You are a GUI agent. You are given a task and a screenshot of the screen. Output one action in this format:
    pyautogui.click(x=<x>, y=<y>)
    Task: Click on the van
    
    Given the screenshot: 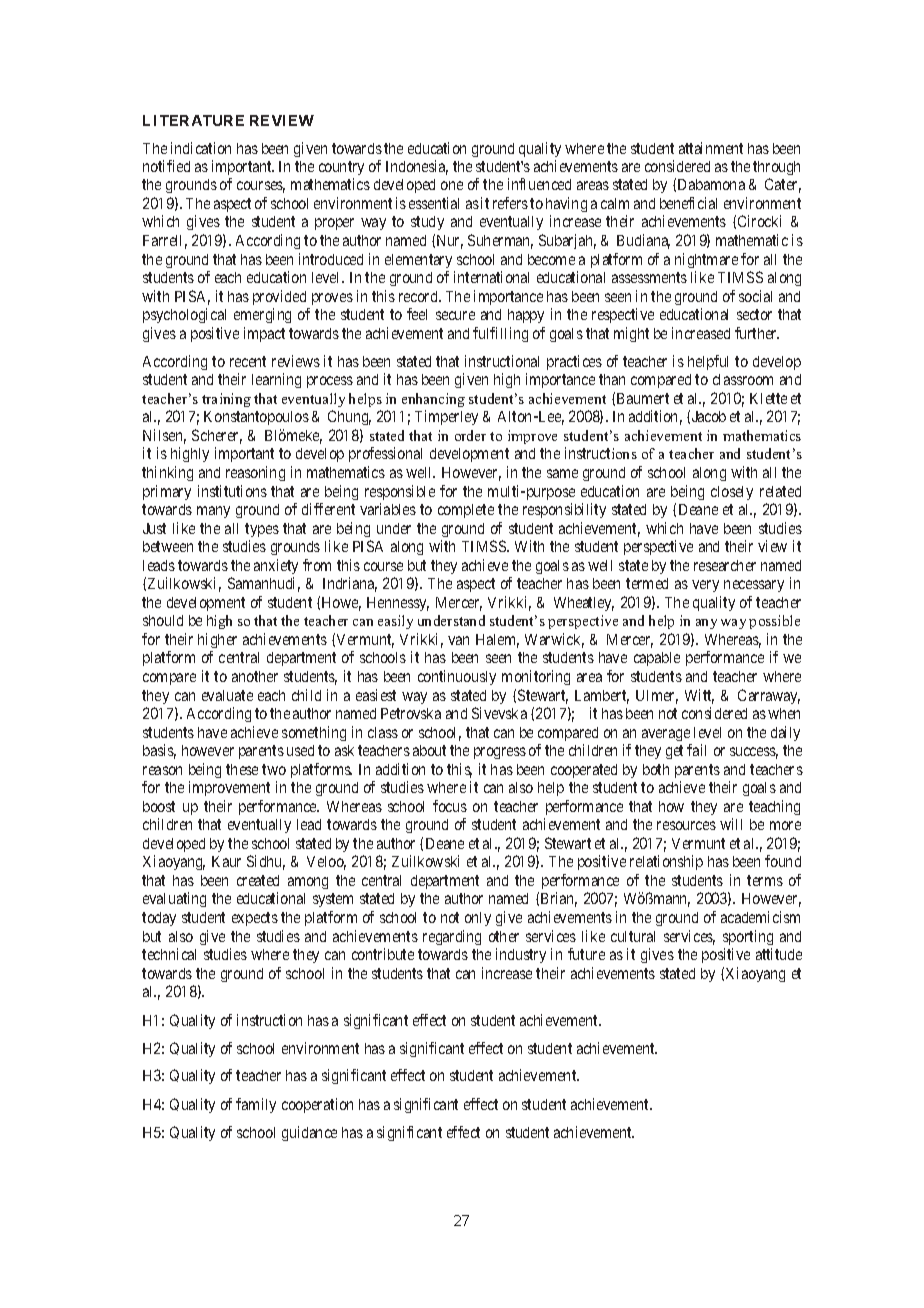 What is the action you would take?
    pyautogui.click(x=458, y=640)
